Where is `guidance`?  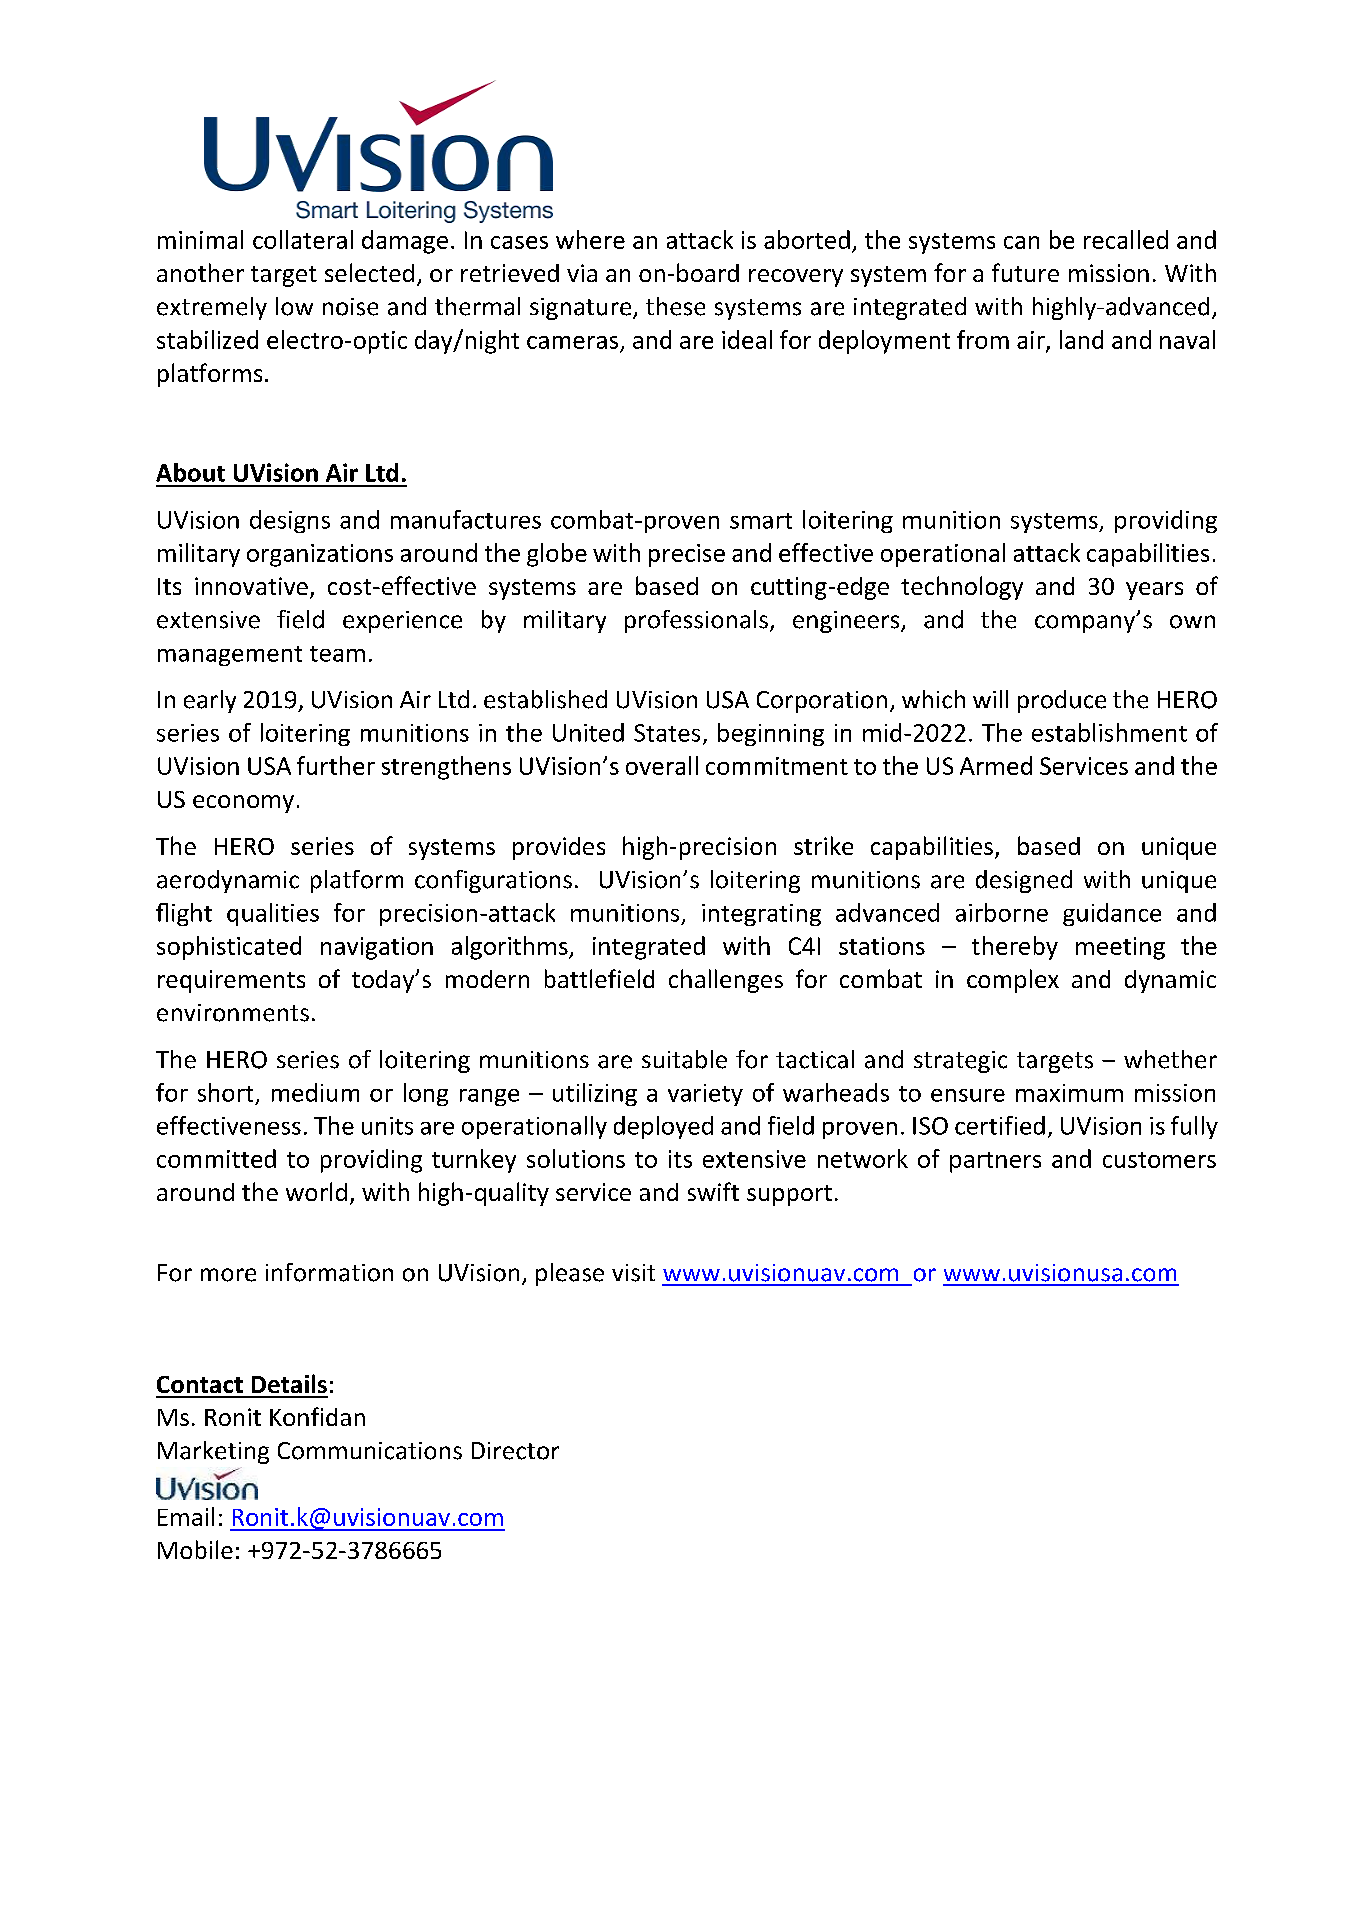 guidance is located at coordinates (1112, 914).
